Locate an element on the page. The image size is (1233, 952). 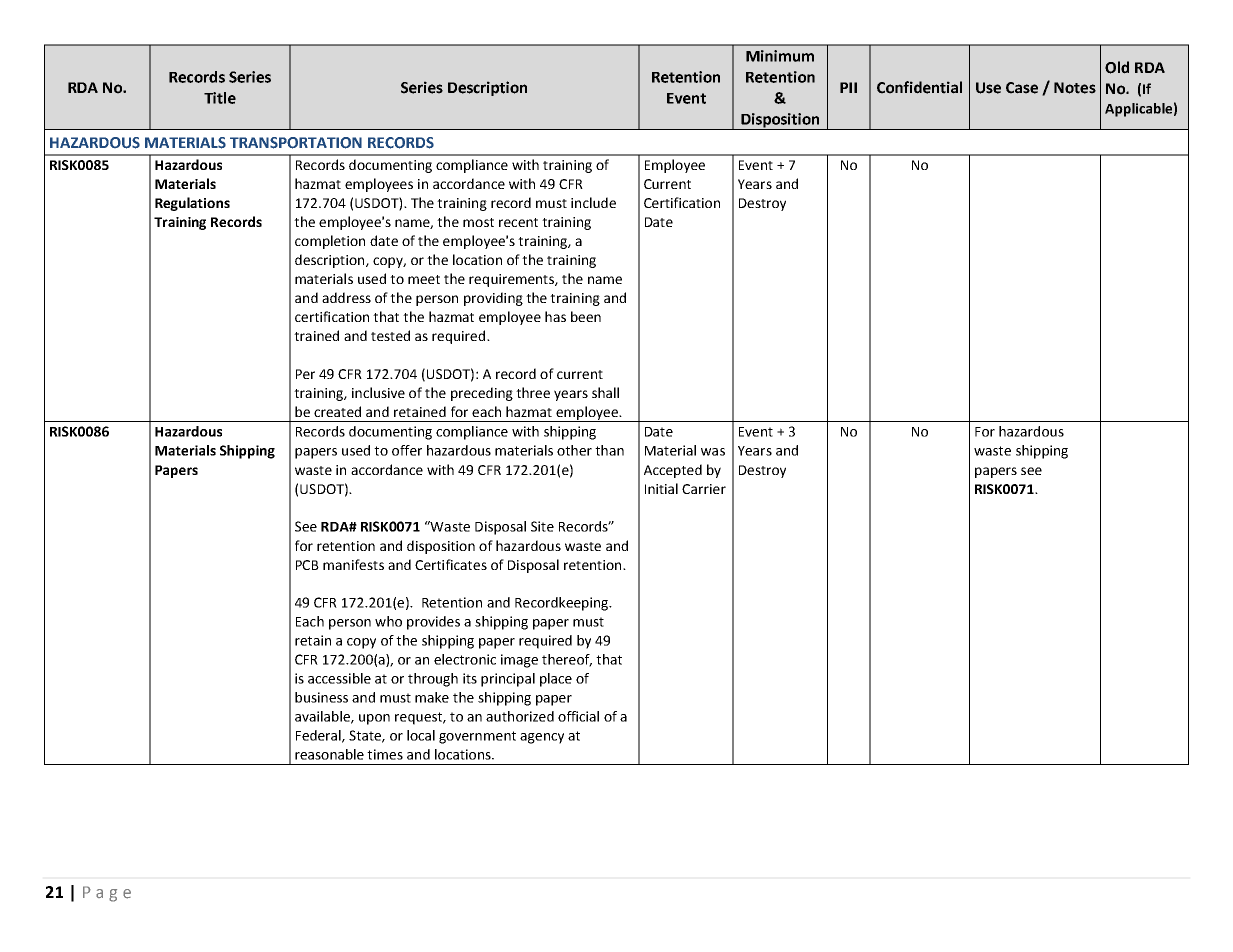
Notes is located at coordinates (1075, 88).
